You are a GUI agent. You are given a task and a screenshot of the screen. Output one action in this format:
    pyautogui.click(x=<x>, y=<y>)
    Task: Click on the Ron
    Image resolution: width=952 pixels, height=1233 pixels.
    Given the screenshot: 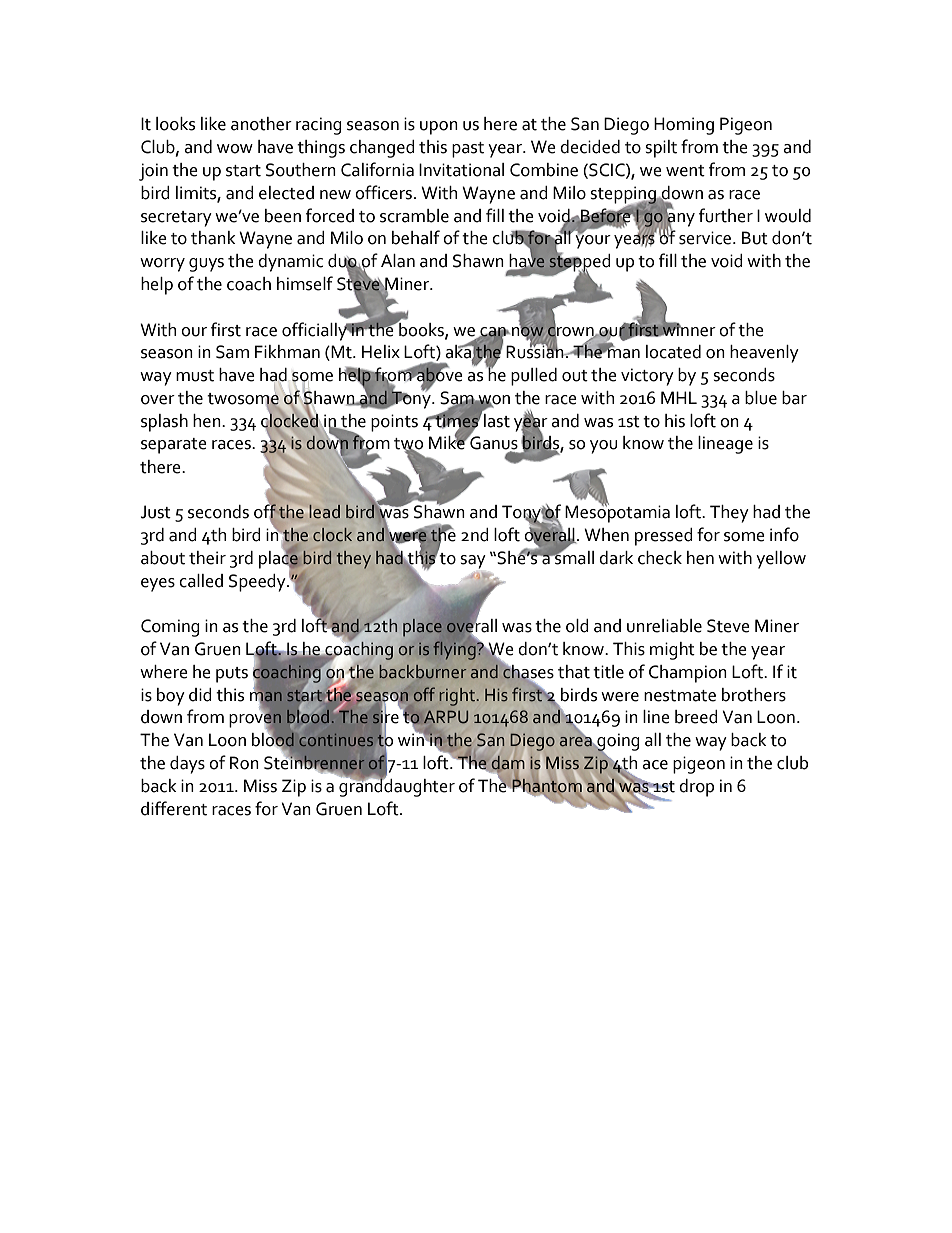 What is the action you would take?
    pyautogui.click(x=244, y=763)
